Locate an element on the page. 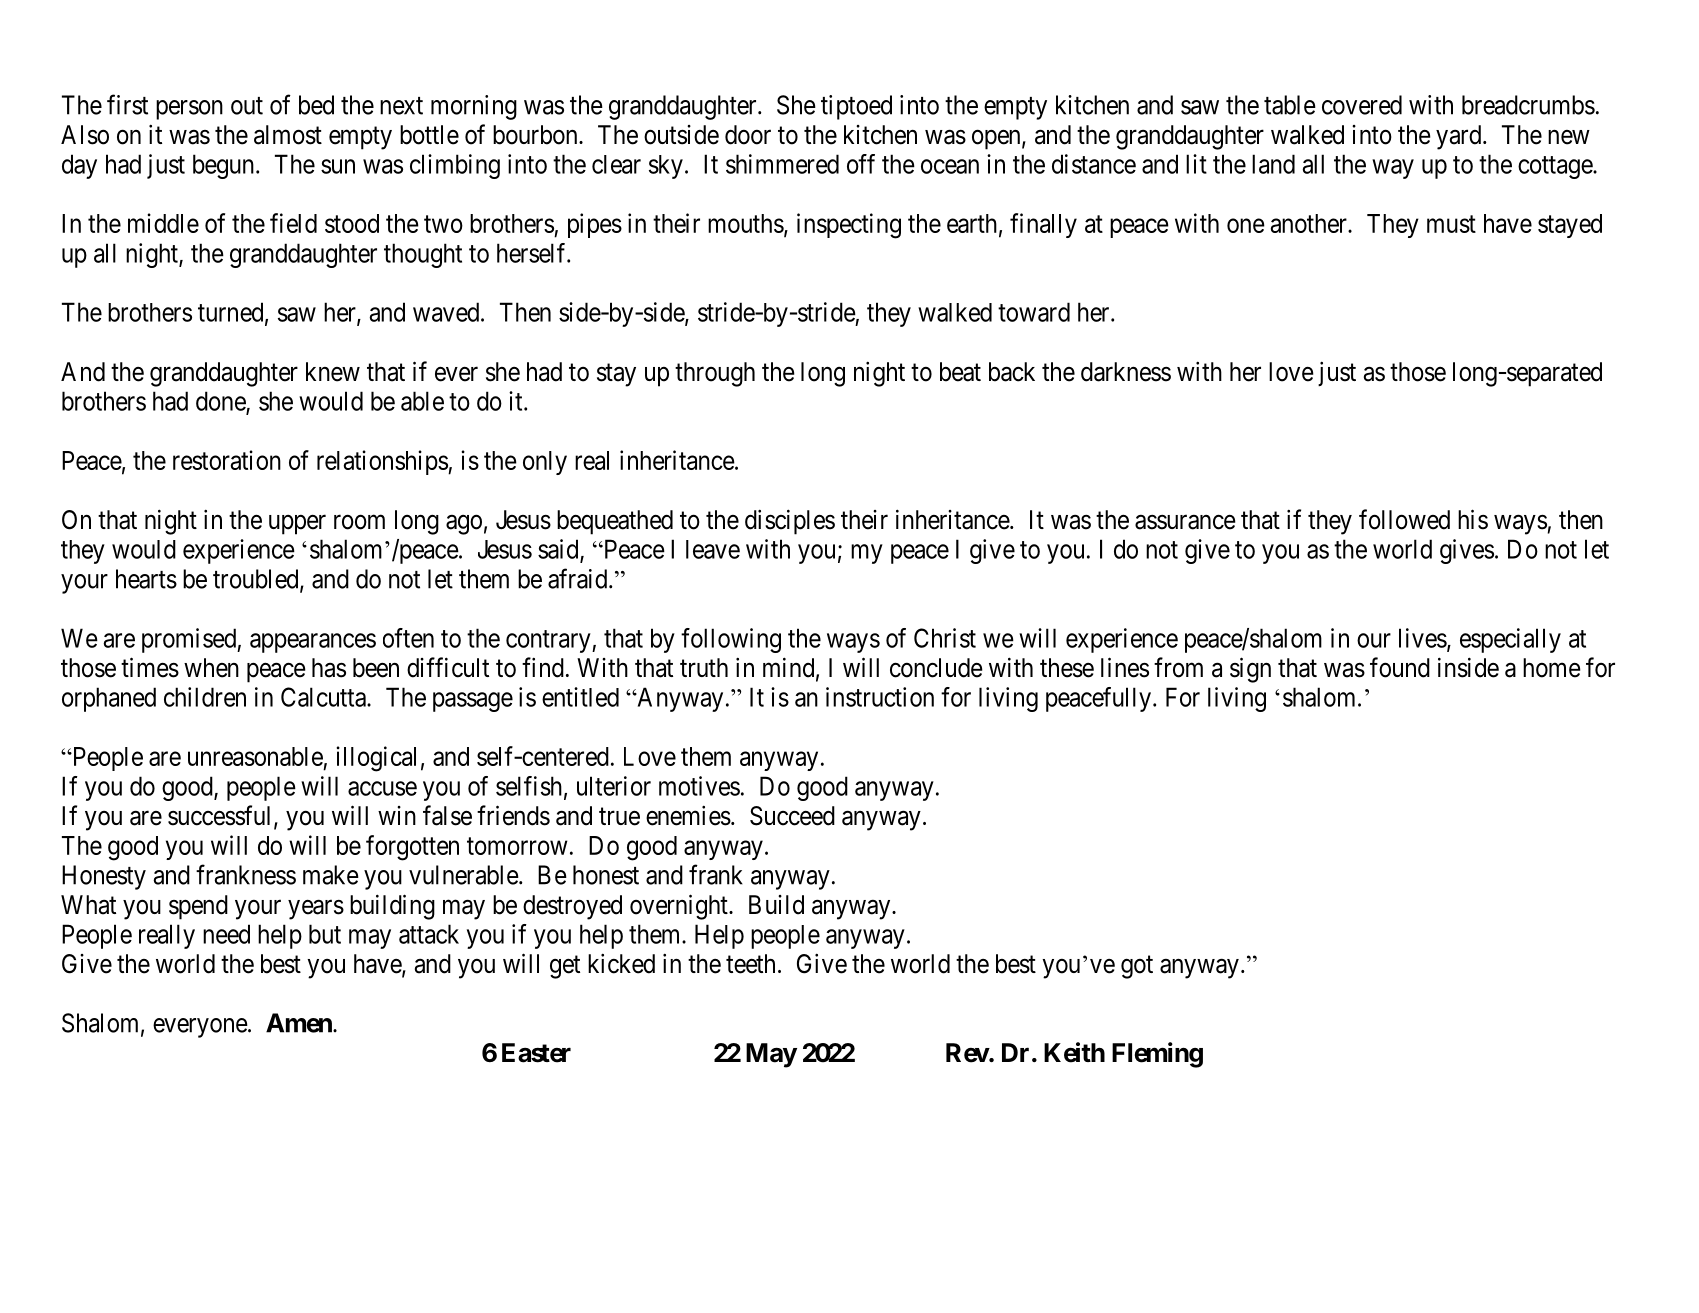 This image has height=1313, width=1699. almost is located at coordinates (288, 135).
